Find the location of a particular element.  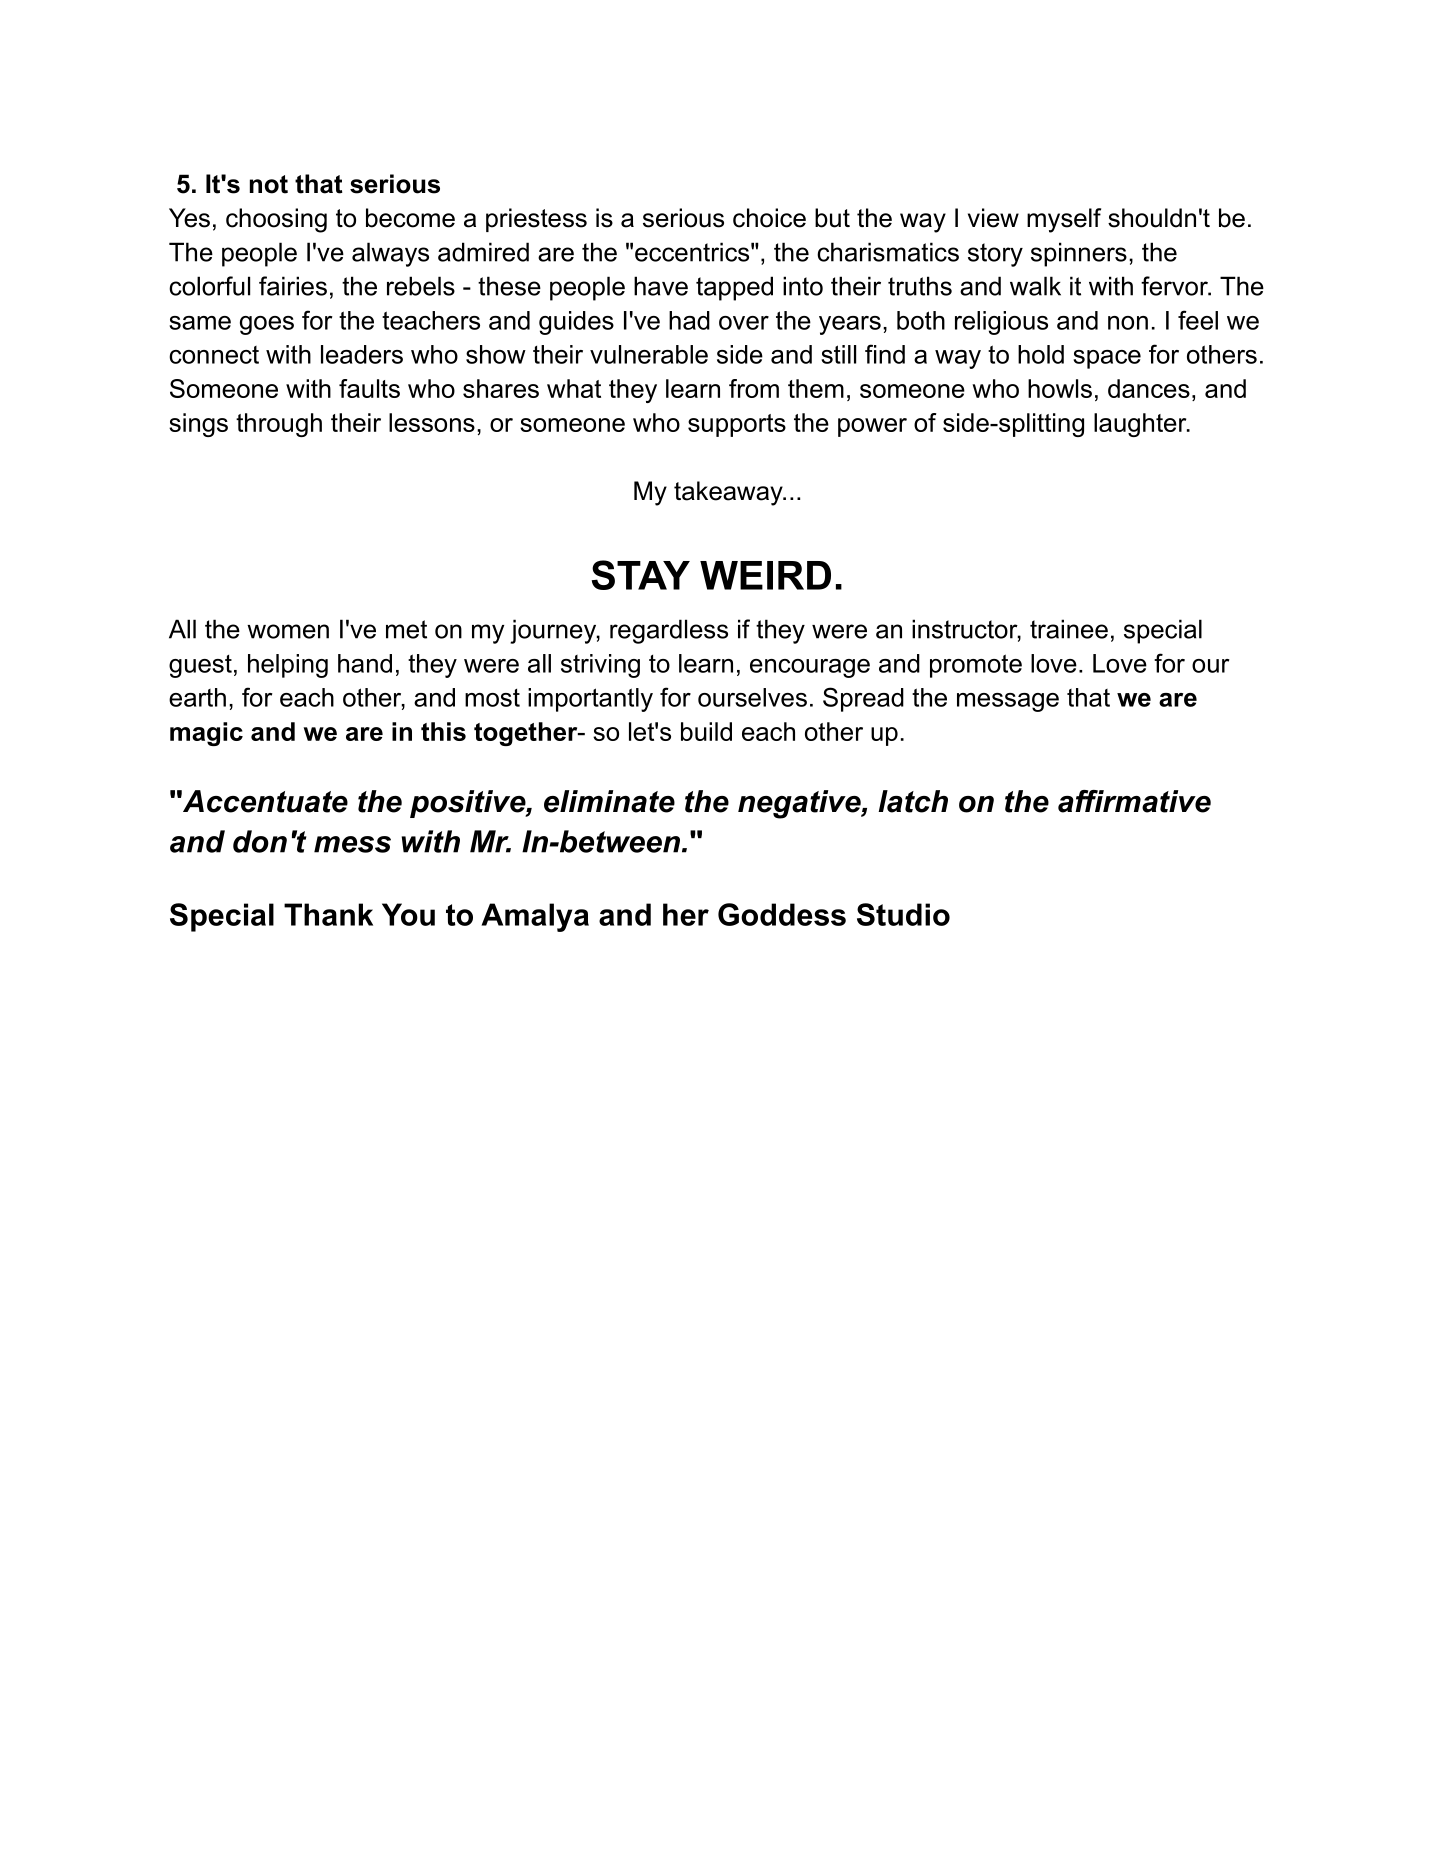

Studio is located at coordinates (903, 914).
